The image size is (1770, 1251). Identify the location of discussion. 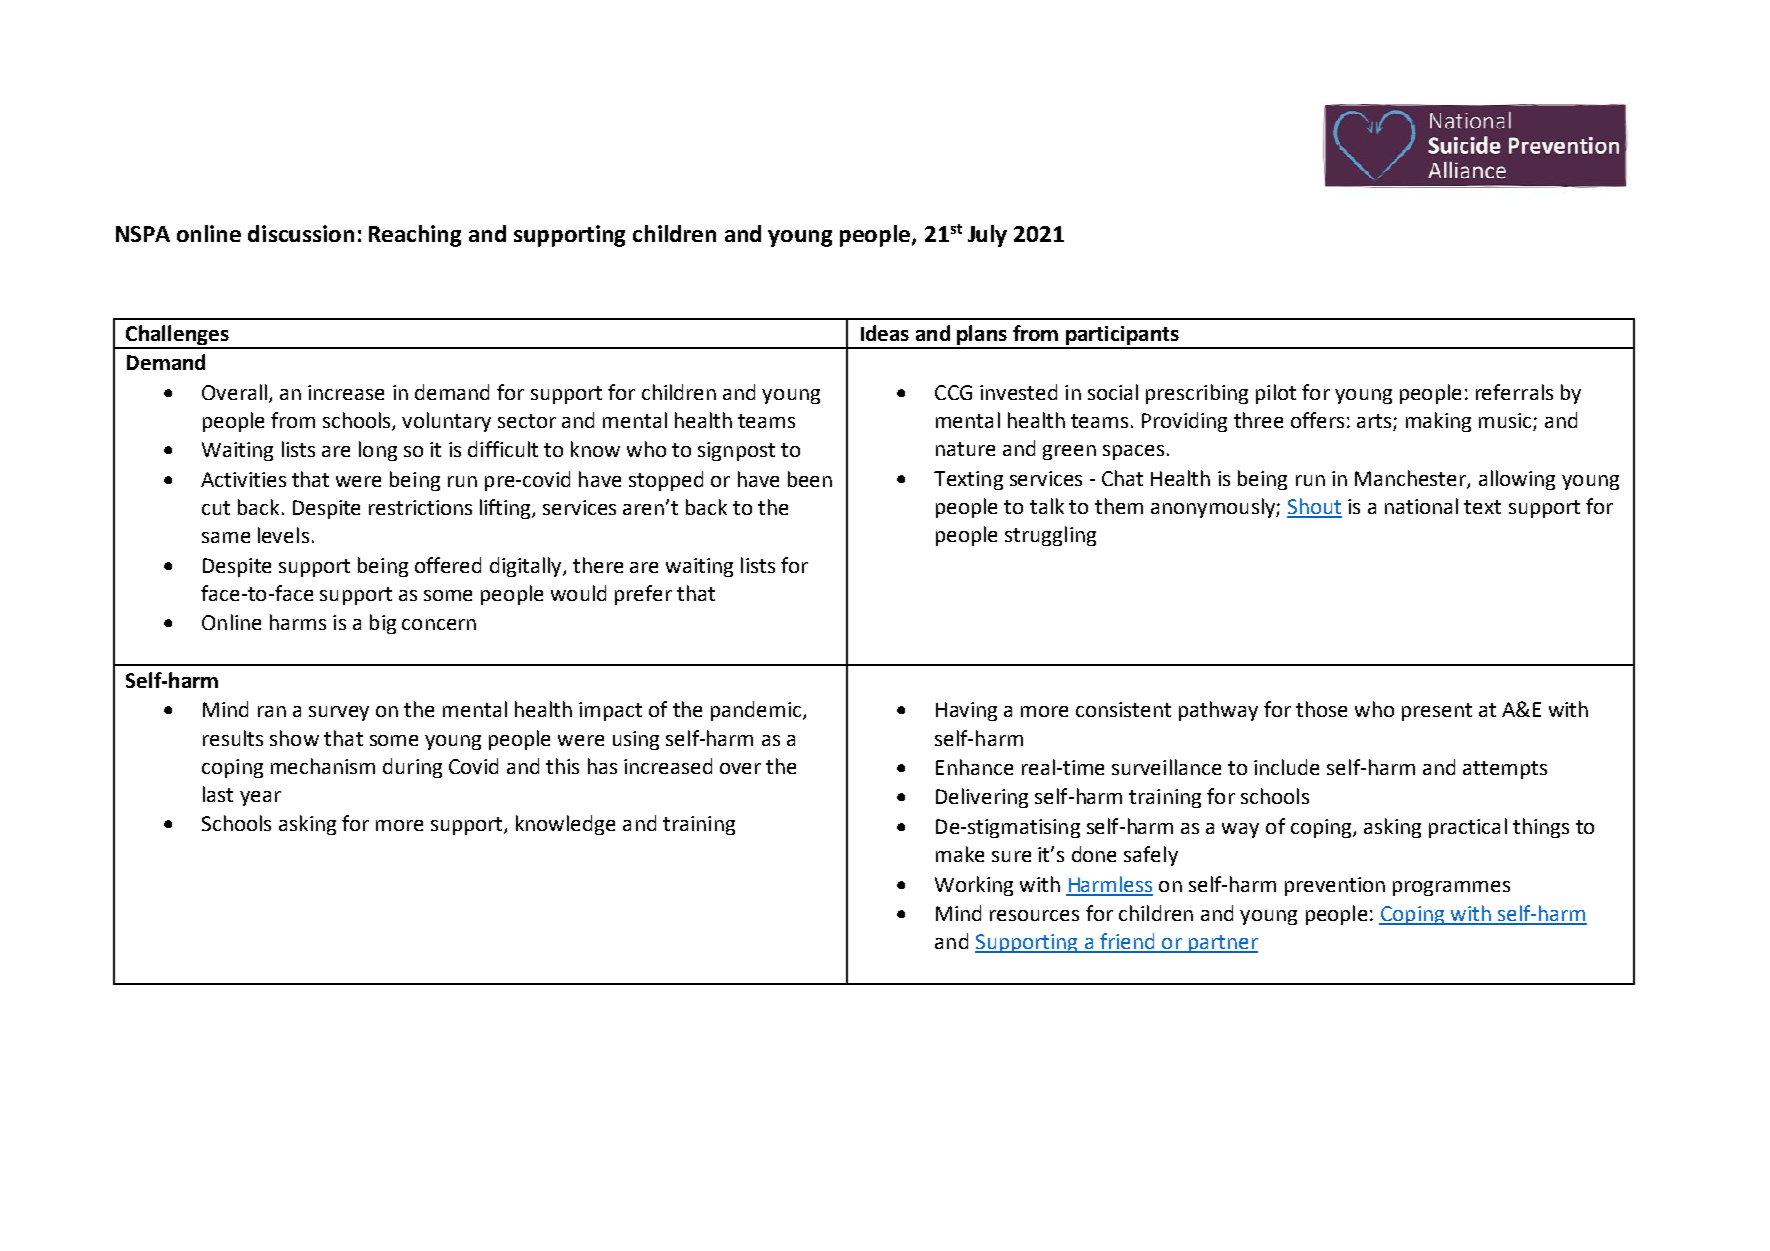
(301, 233).
